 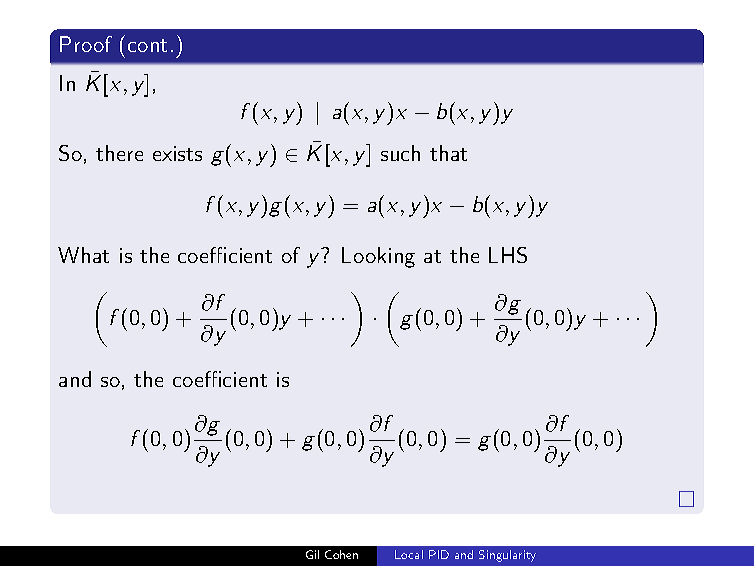 What do you see at coordinates (312, 554) in the page?
I see `Gil` at bounding box center [312, 554].
